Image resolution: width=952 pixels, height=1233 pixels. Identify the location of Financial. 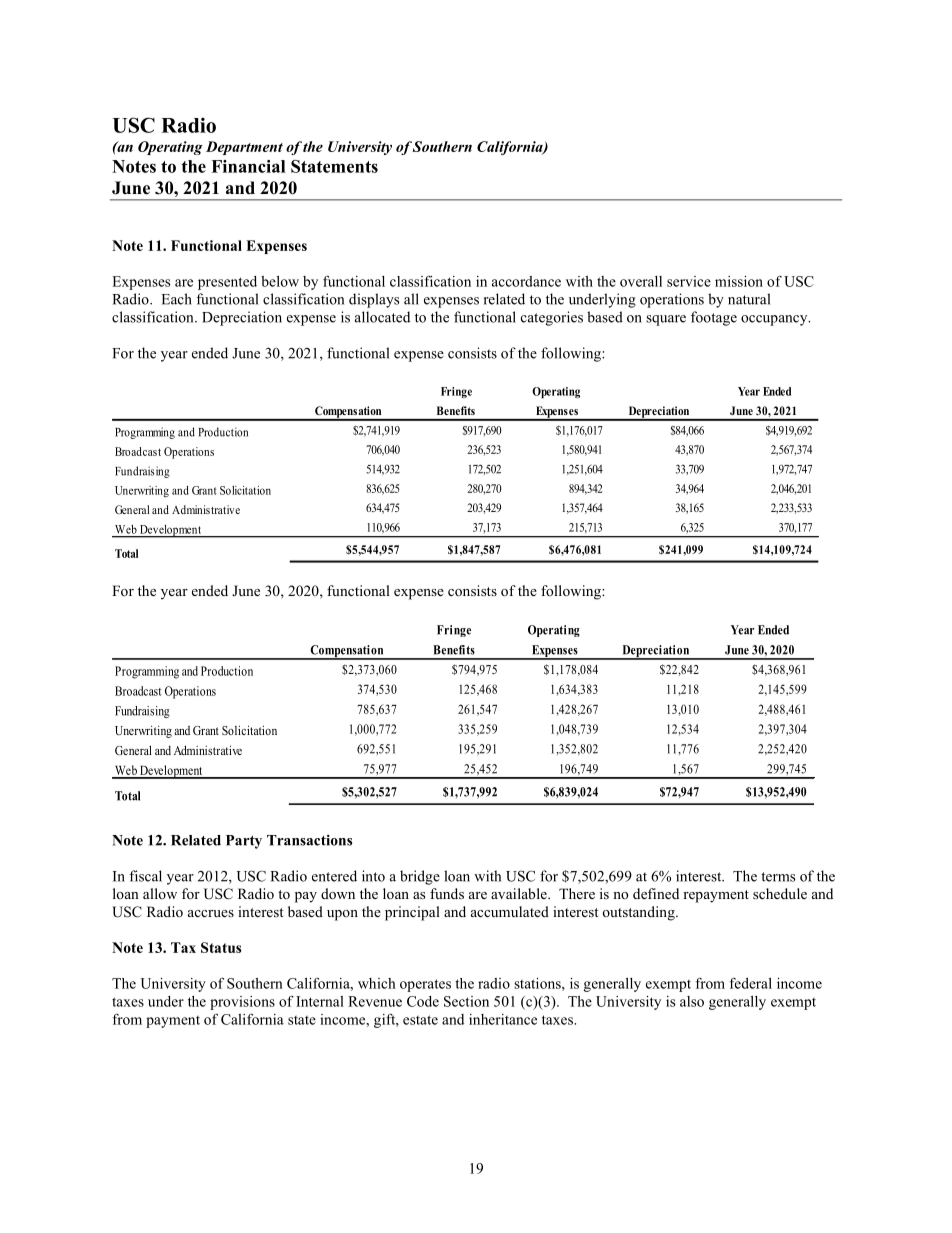
(248, 166).
